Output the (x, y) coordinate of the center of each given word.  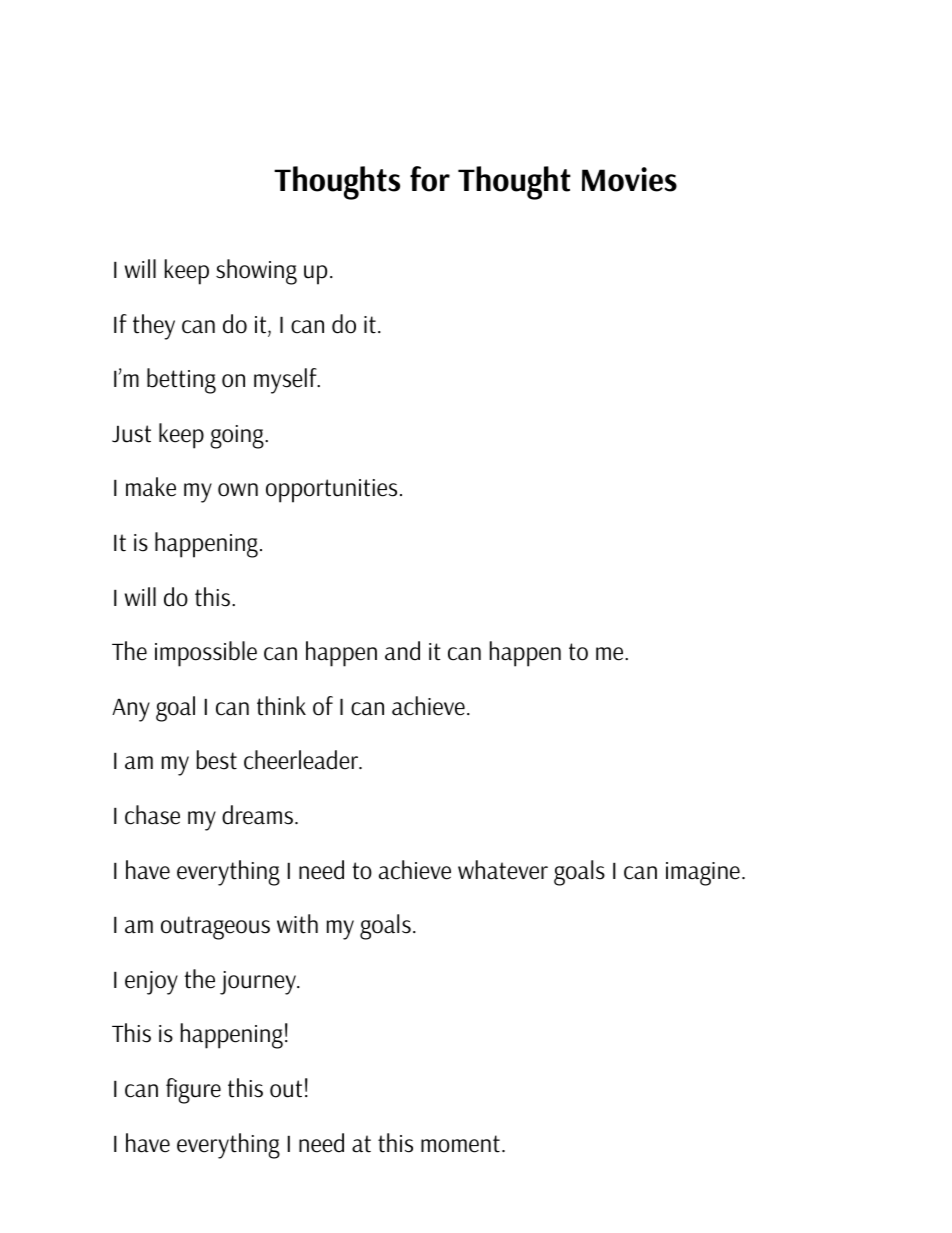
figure (193, 1091)
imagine (703, 874)
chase (152, 815)
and (402, 651)
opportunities (331, 491)
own (238, 490)
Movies (629, 179)
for (430, 179)
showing (256, 272)
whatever (503, 870)
